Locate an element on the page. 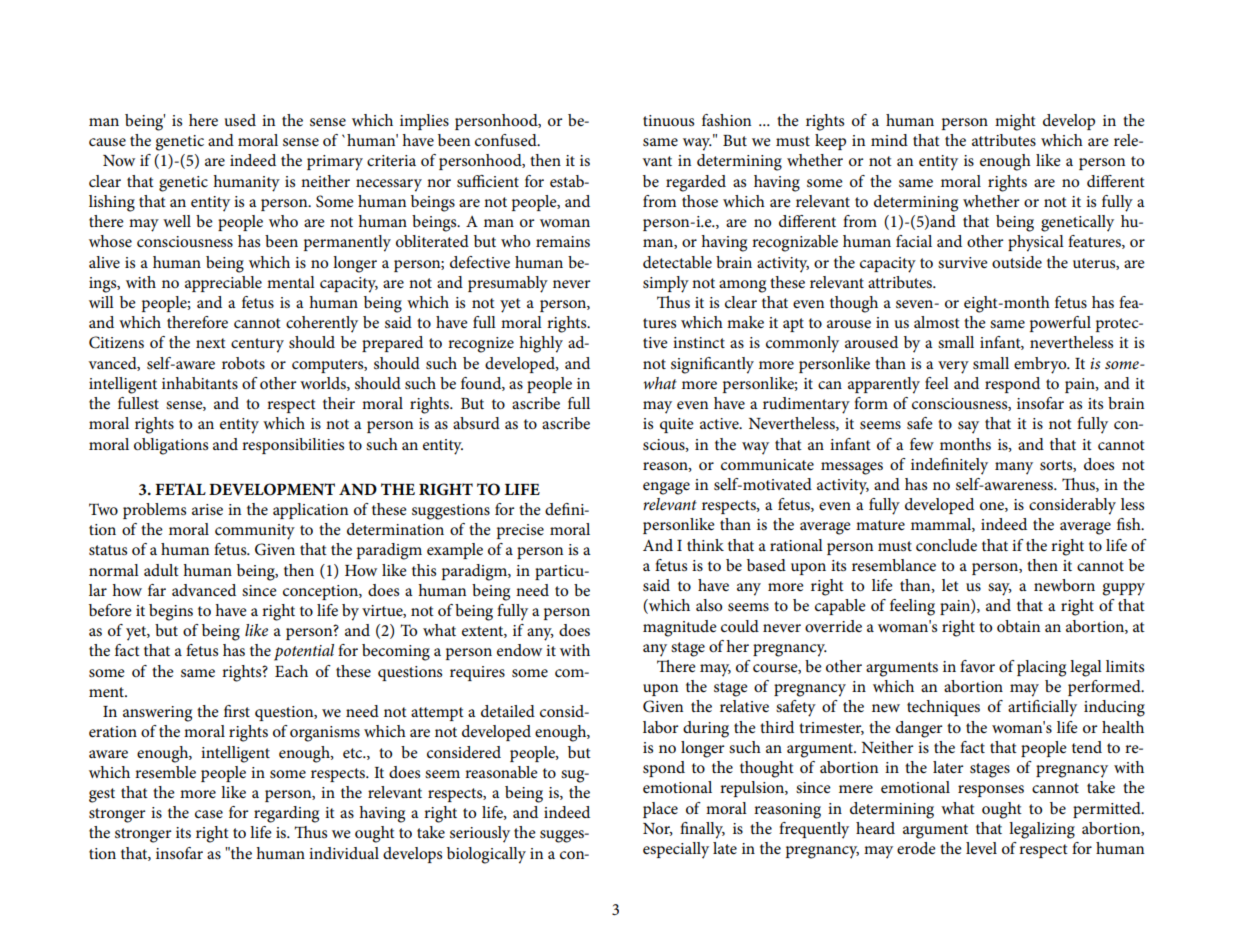 The width and height of the image is (1233, 952). especially is located at coordinates (676, 850).
